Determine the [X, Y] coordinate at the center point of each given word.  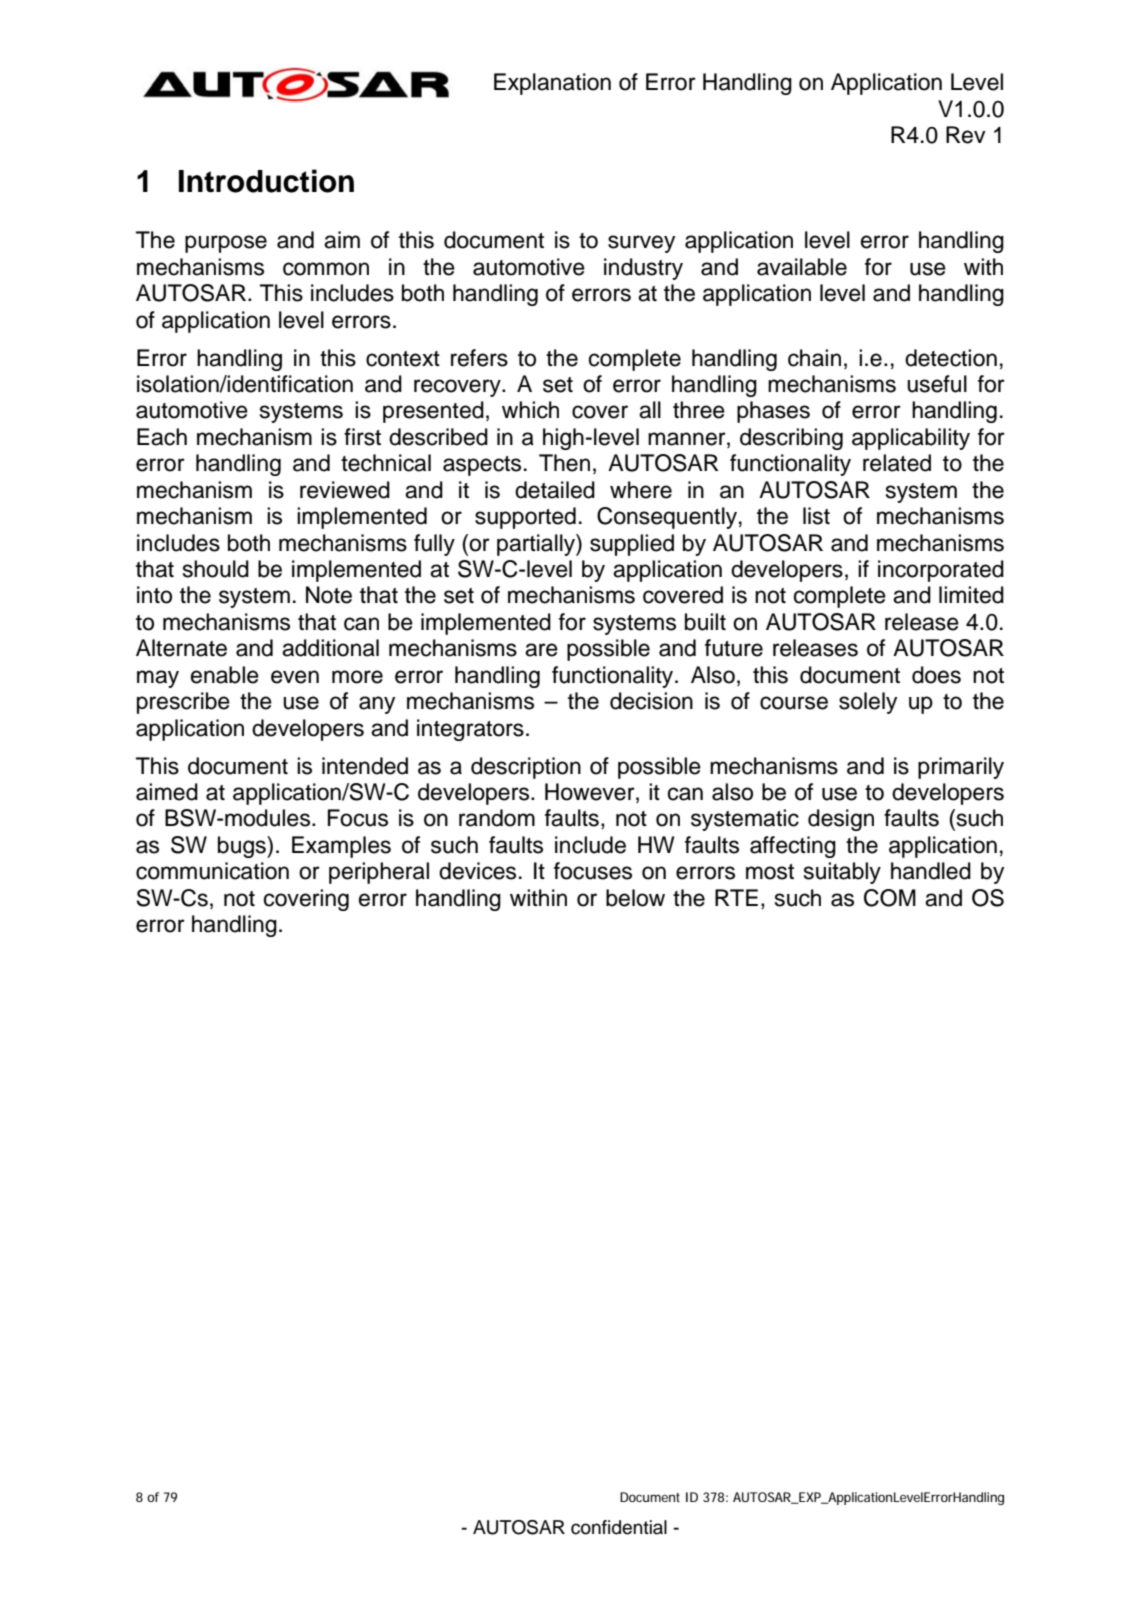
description [526, 768]
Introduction [266, 181]
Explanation [552, 84]
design [841, 820]
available [802, 267]
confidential [619, 1527]
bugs [243, 847]
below [635, 898]
